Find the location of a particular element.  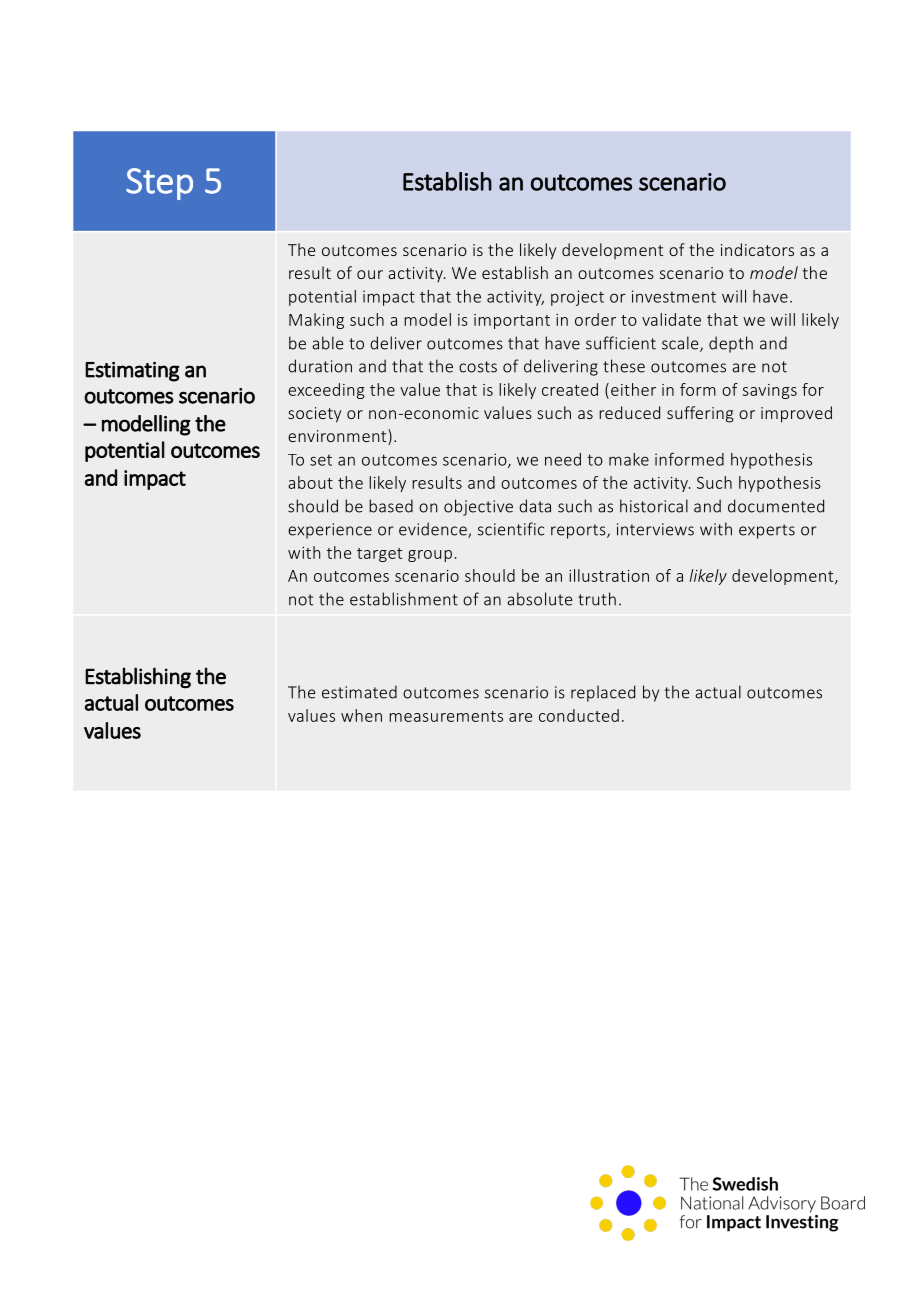

set is located at coordinates (321, 460).
